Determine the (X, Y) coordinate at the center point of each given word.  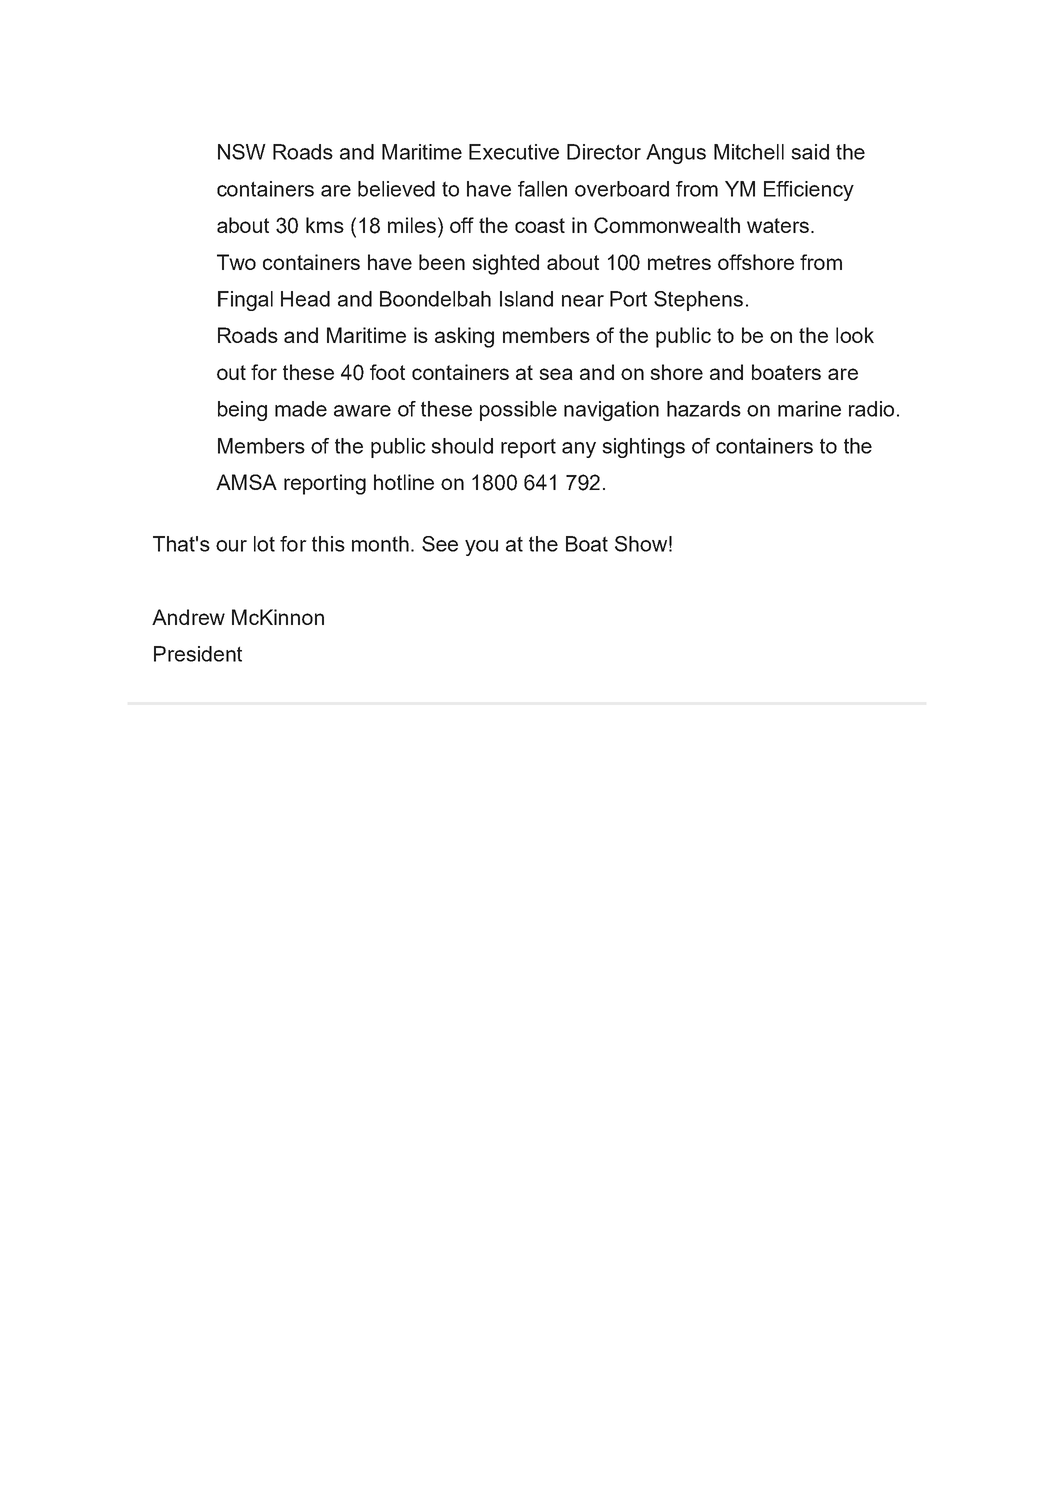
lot (264, 544)
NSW (242, 152)
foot (387, 372)
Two (236, 262)
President (198, 654)
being (242, 411)
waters (779, 225)
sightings (643, 448)
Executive (514, 152)
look (855, 335)
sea (556, 374)
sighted (506, 264)
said (810, 152)
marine (809, 409)
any (579, 450)
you (481, 548)
